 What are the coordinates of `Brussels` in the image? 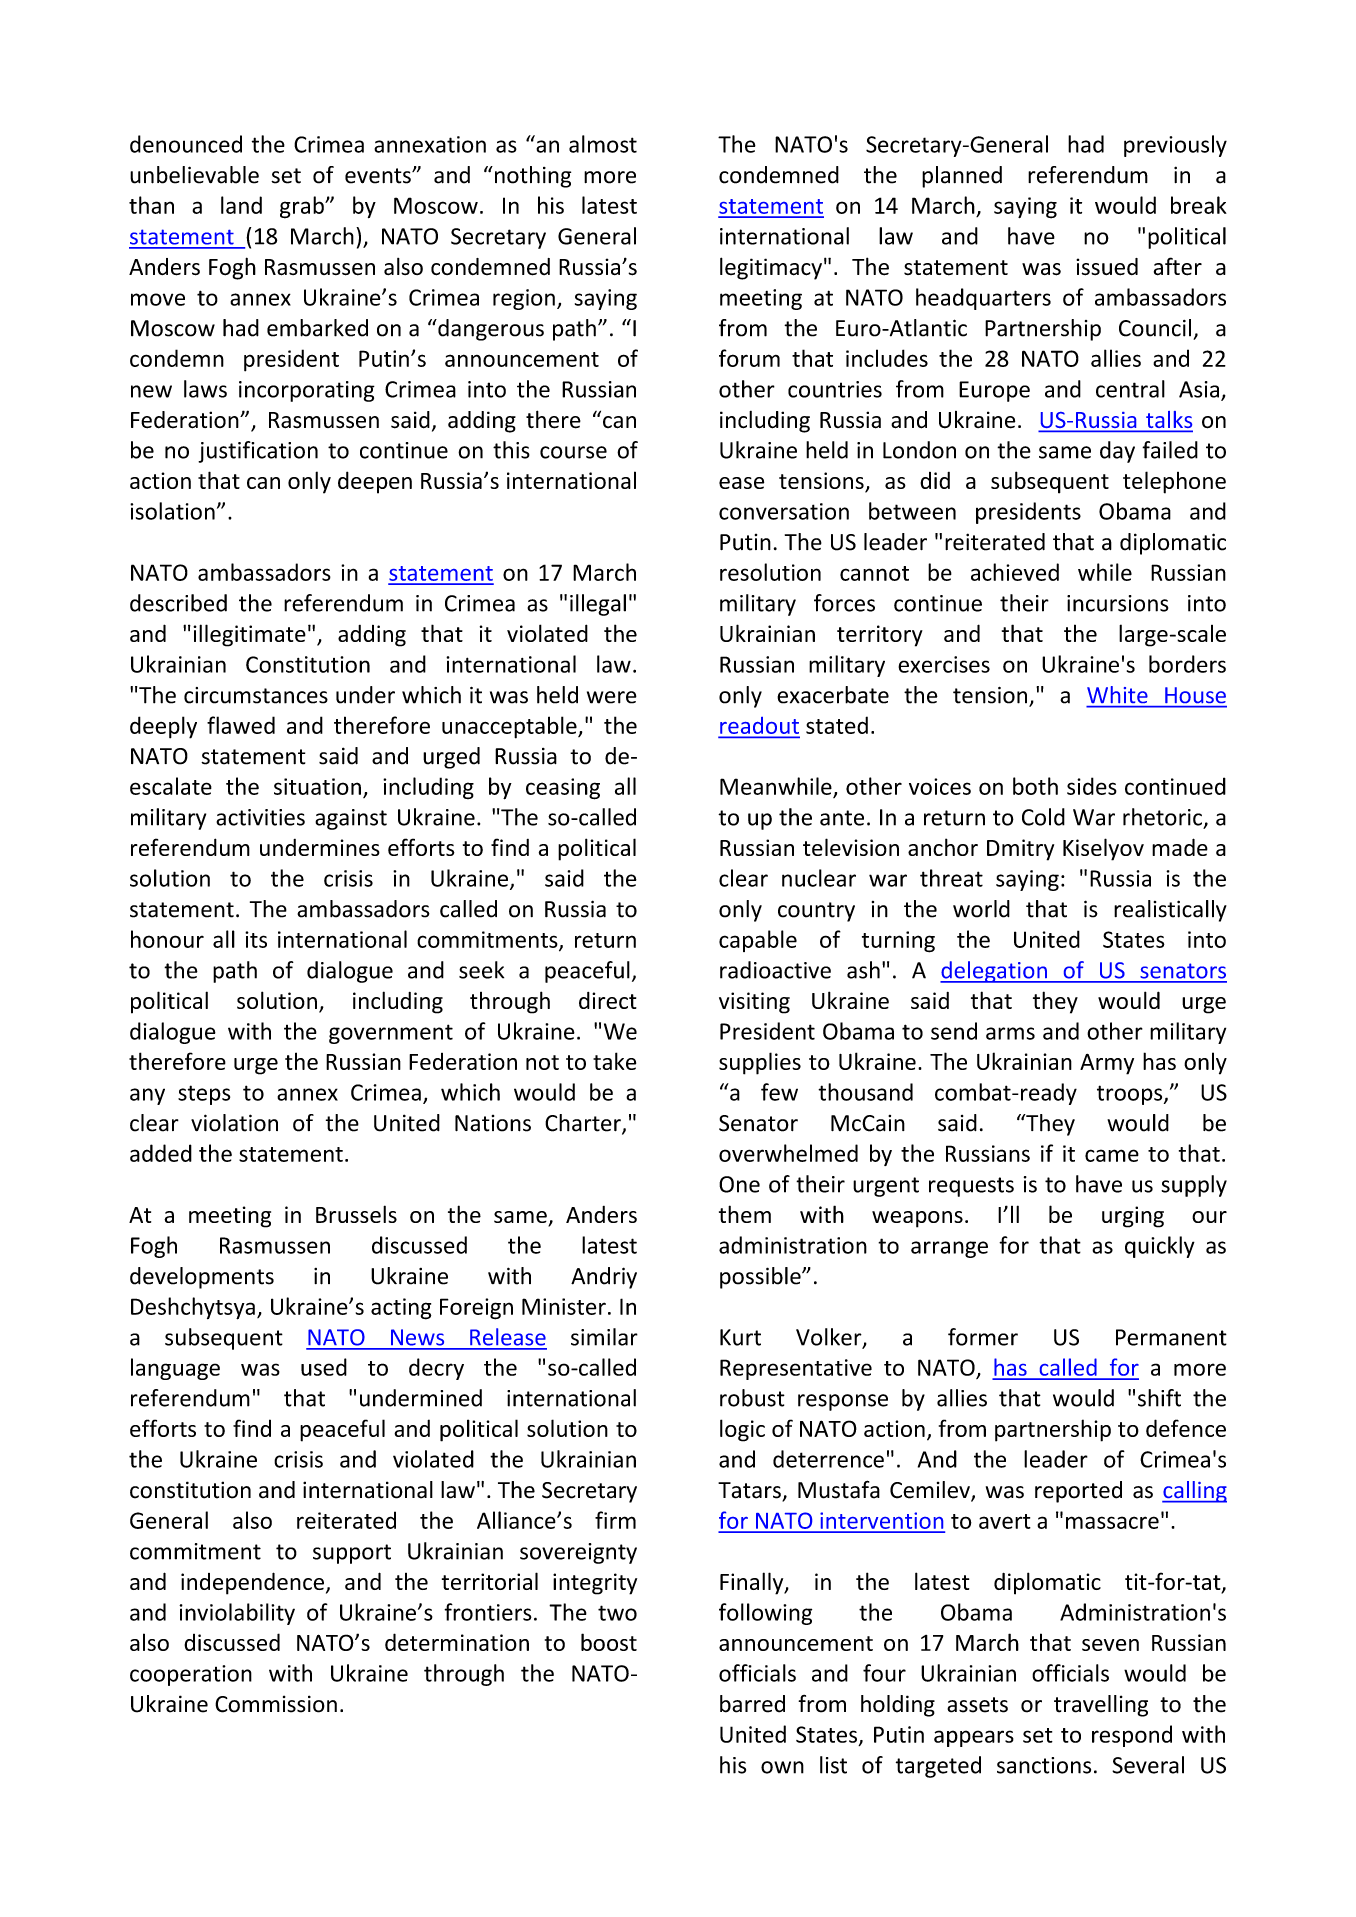 It's located at (356, 1214).
